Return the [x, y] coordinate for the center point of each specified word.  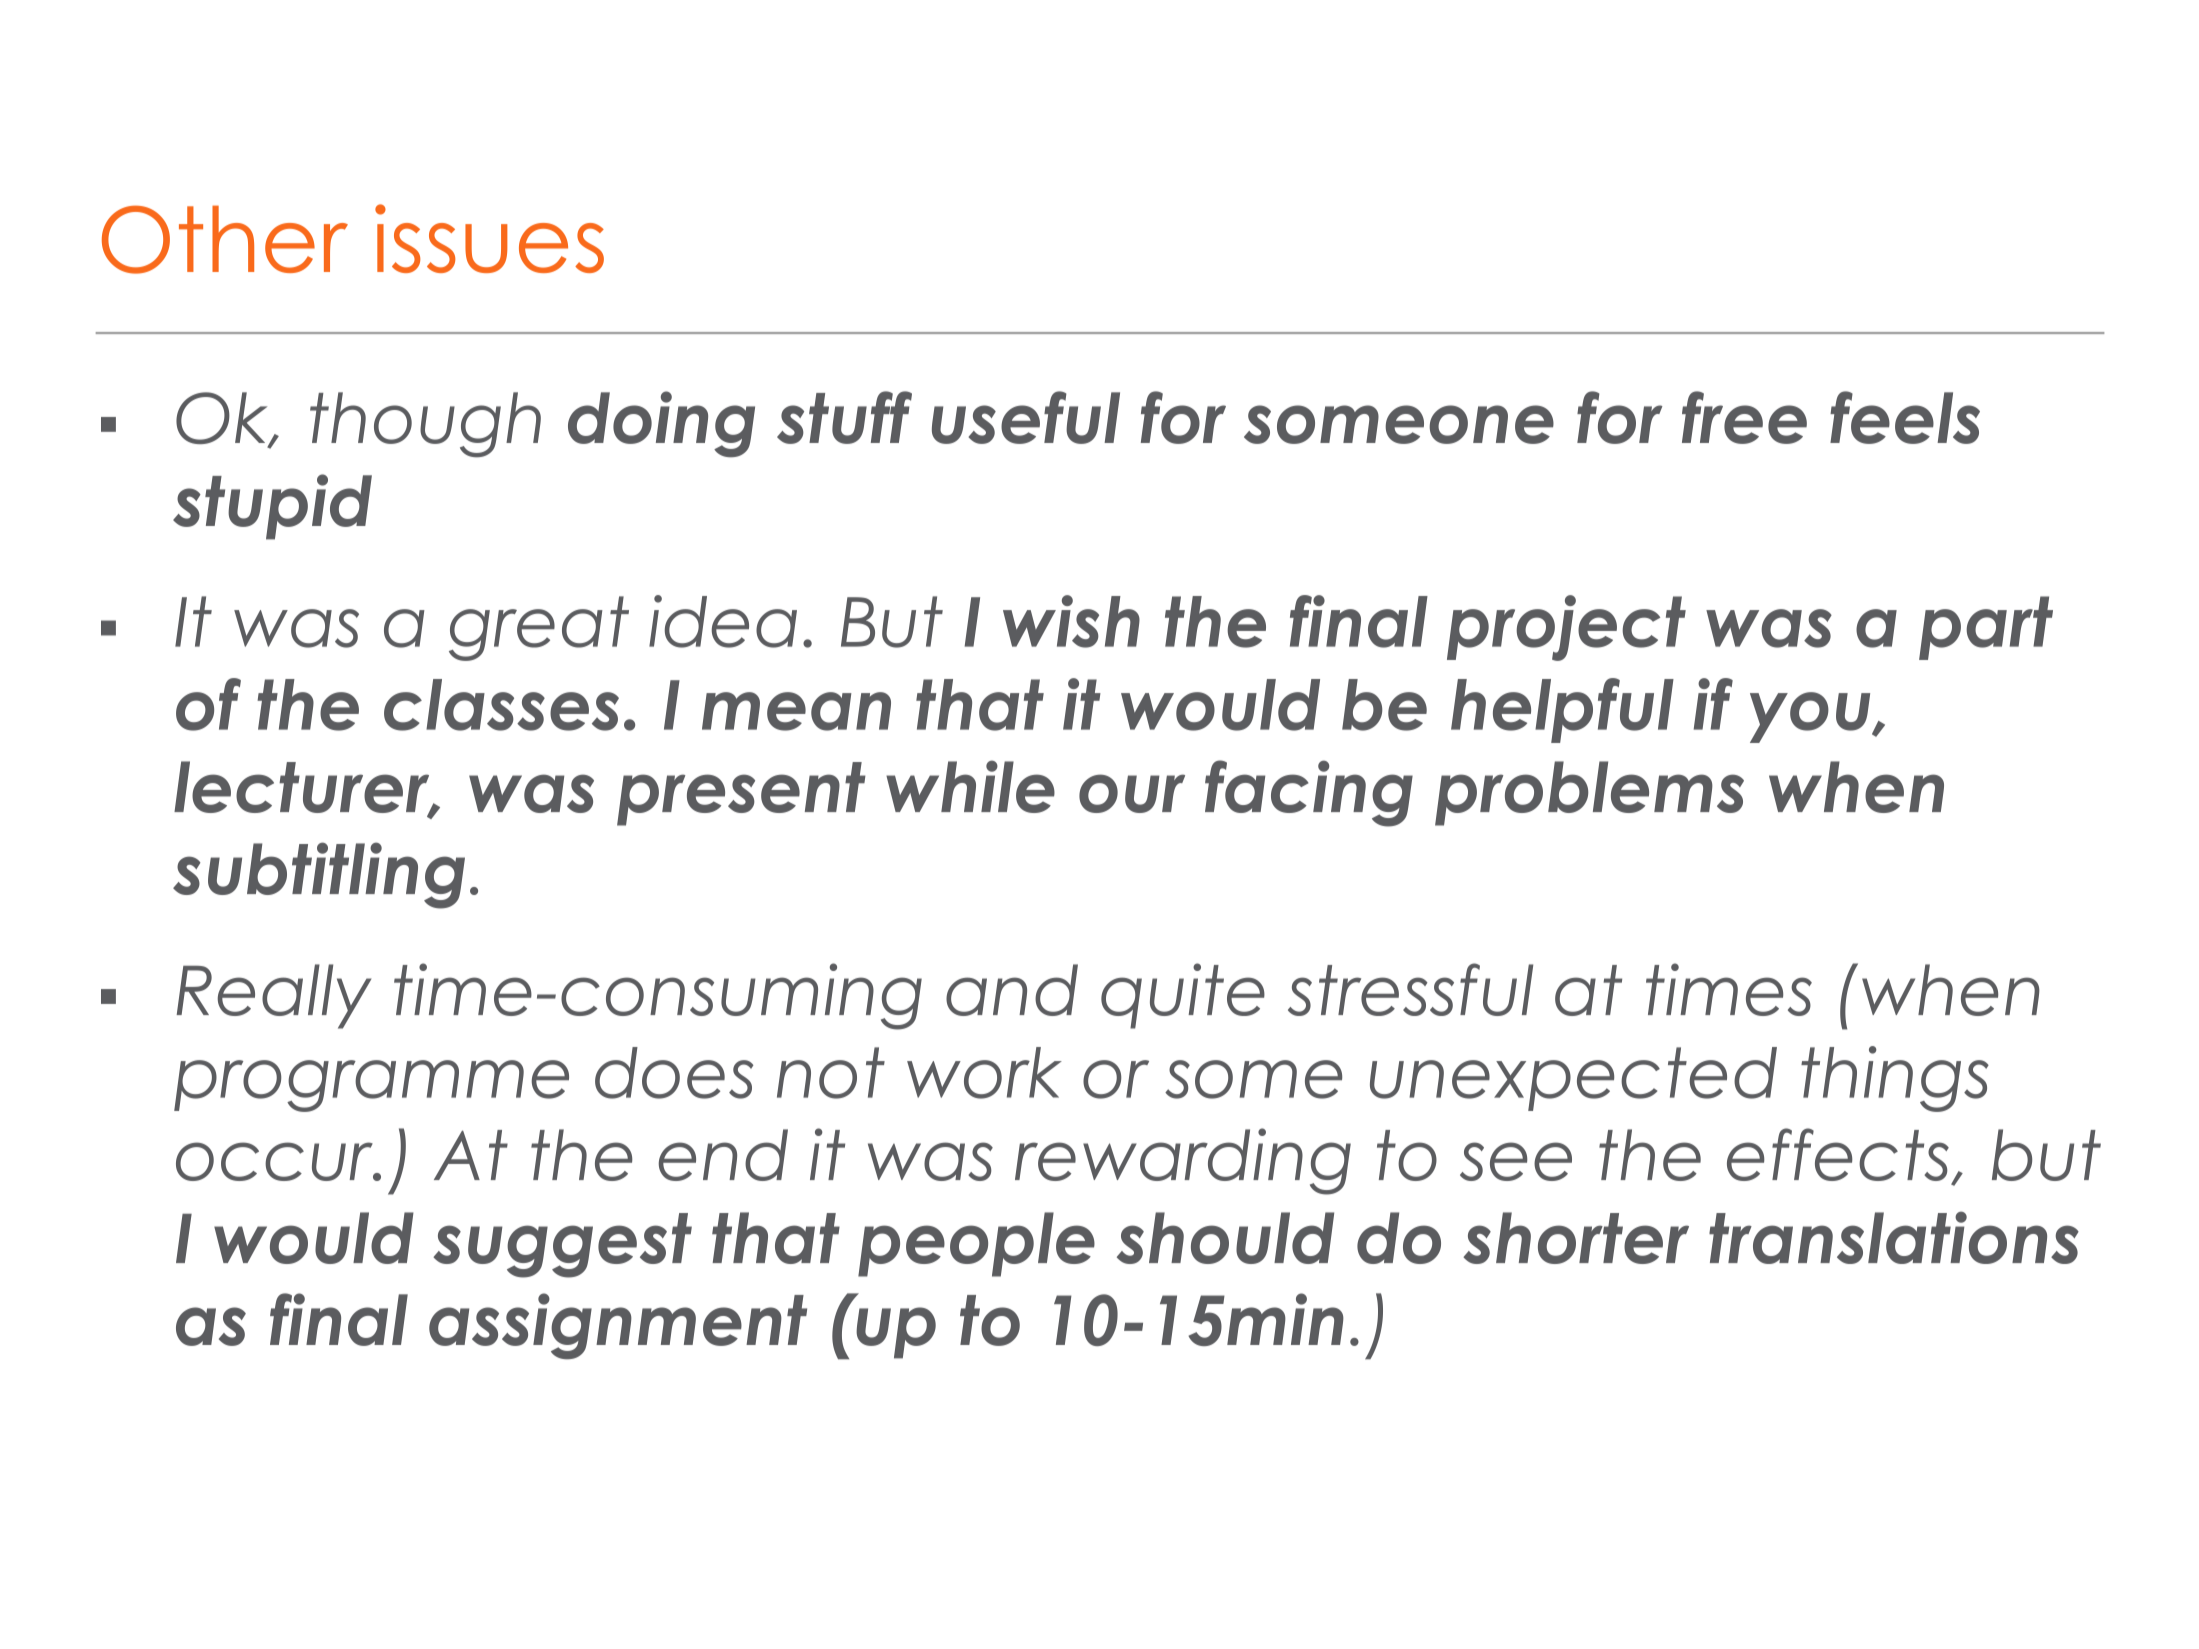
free [1744, 417]
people [976, 1244]
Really [273, 996]
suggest [562, 1245]
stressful [1410, 989]
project [1566, 628]
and [1012, 990]
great [539, 628]
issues [489, 238]
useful [1026, 417]
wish [1071, 621]
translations [1894, 1237]
